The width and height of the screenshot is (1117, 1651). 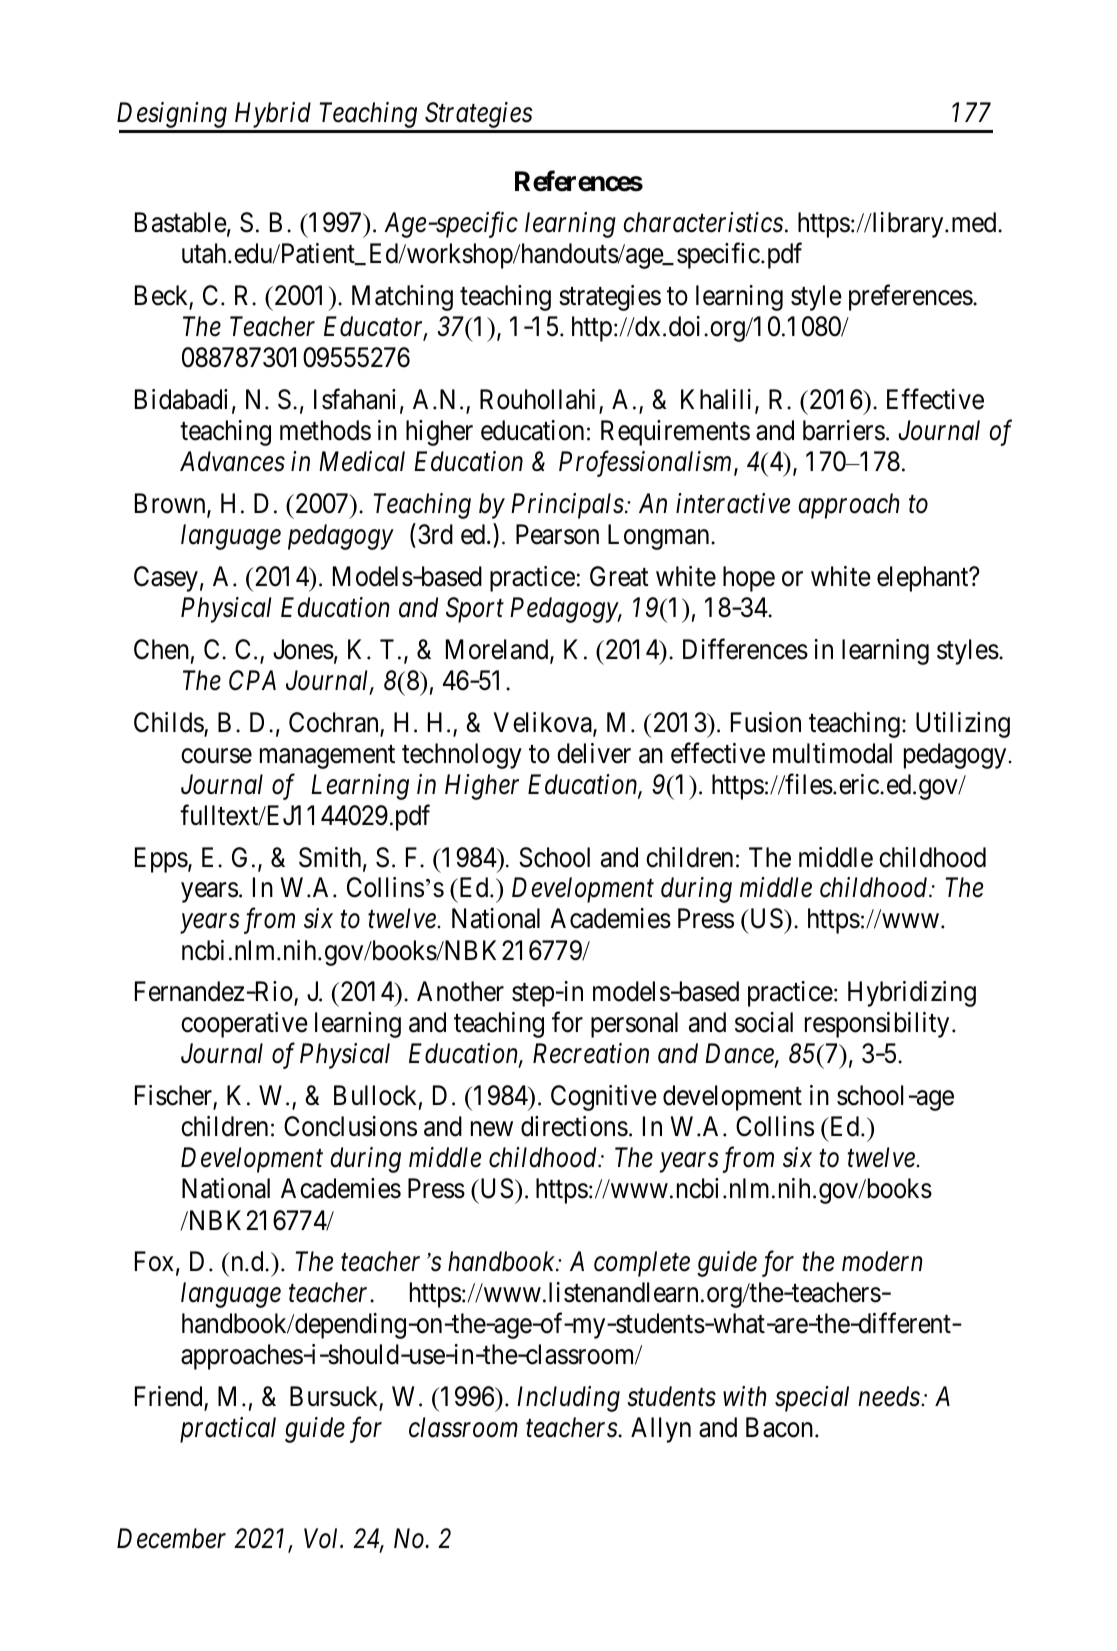 I want to click on deliver, so click(x=594, y=753).
